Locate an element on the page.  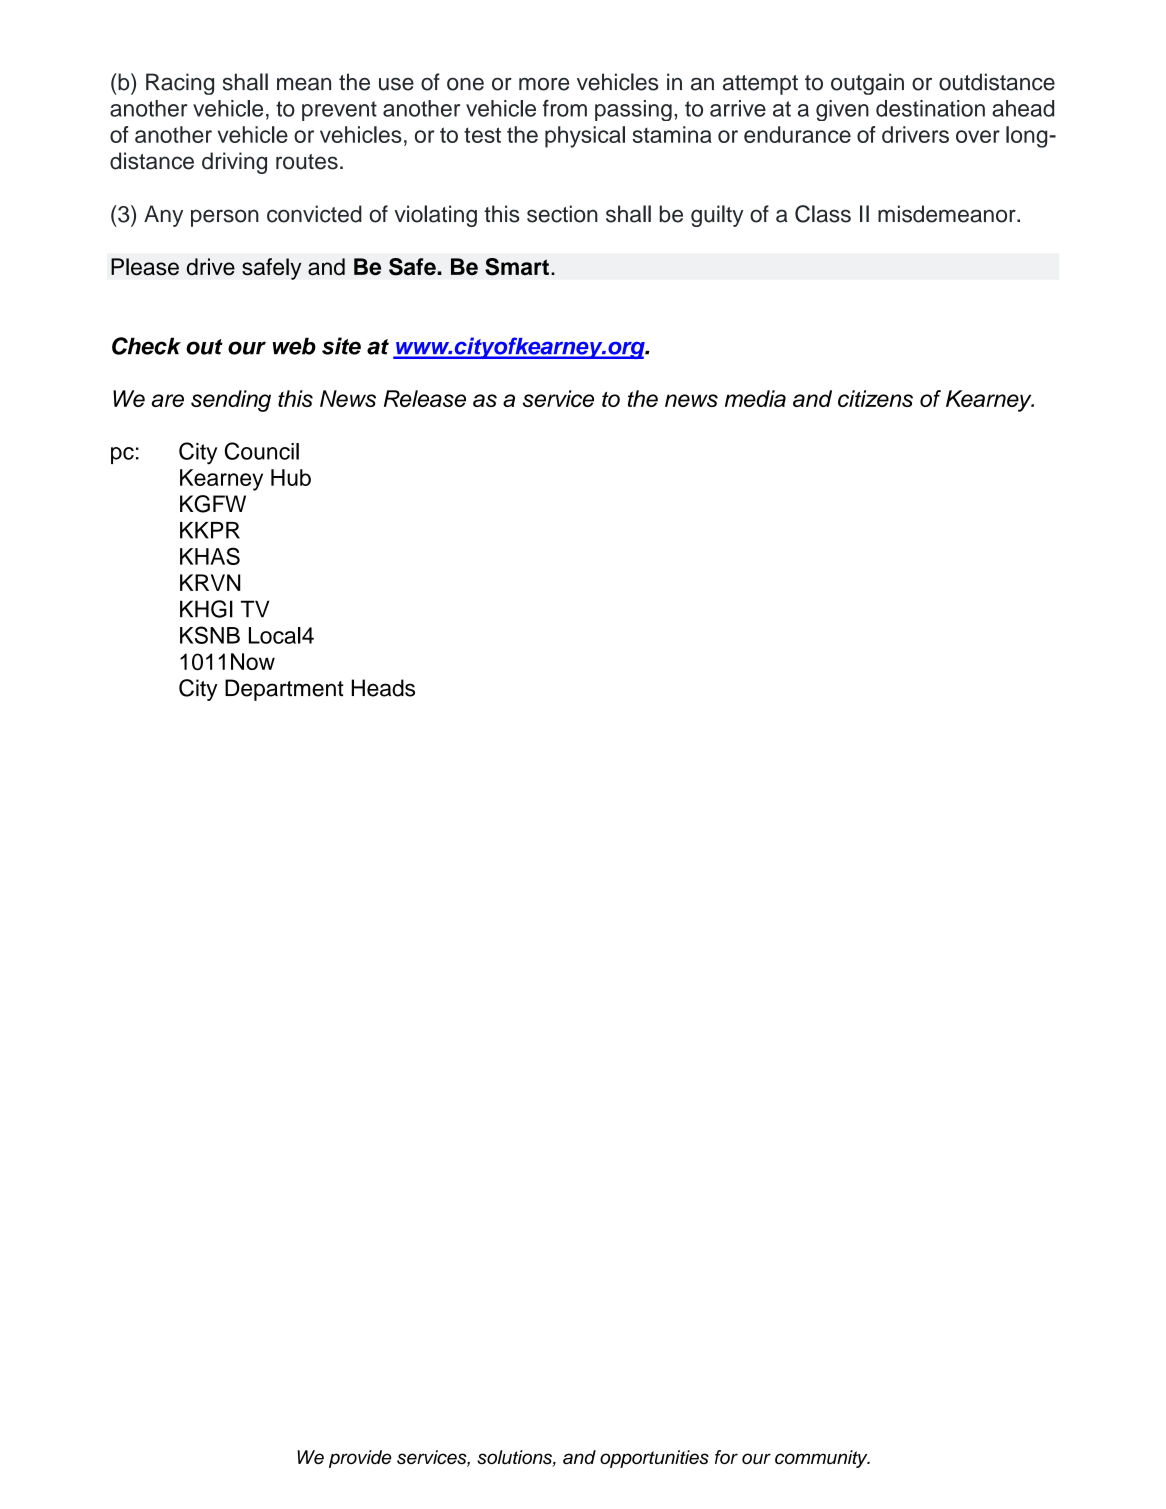
opportunities is located at coordinates (654, 1459).
